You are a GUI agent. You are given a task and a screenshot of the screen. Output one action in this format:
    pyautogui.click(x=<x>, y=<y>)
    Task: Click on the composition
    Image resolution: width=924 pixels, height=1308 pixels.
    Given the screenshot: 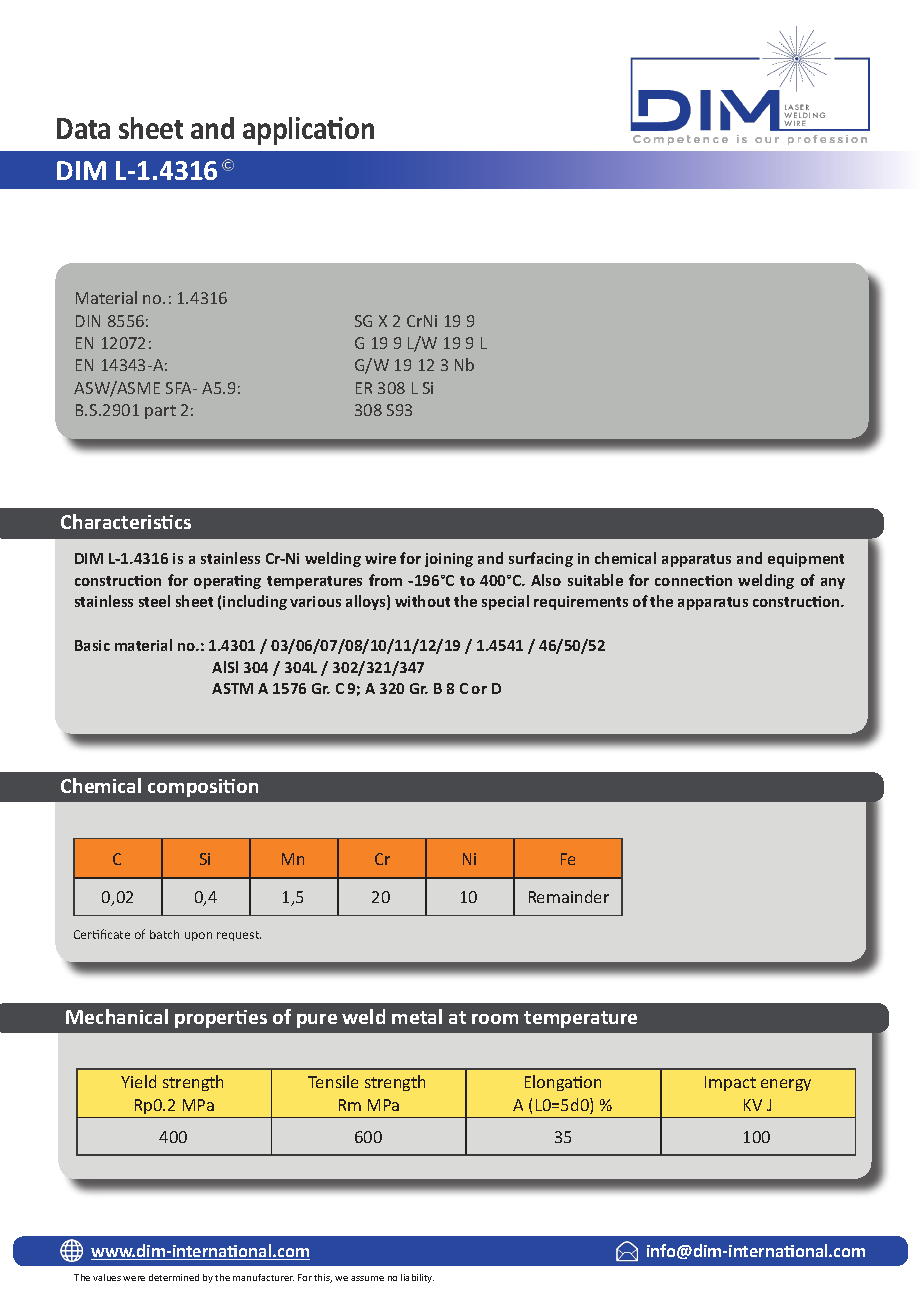 What is the action you would take?
    pyautogui.click(x=203, y=788)
